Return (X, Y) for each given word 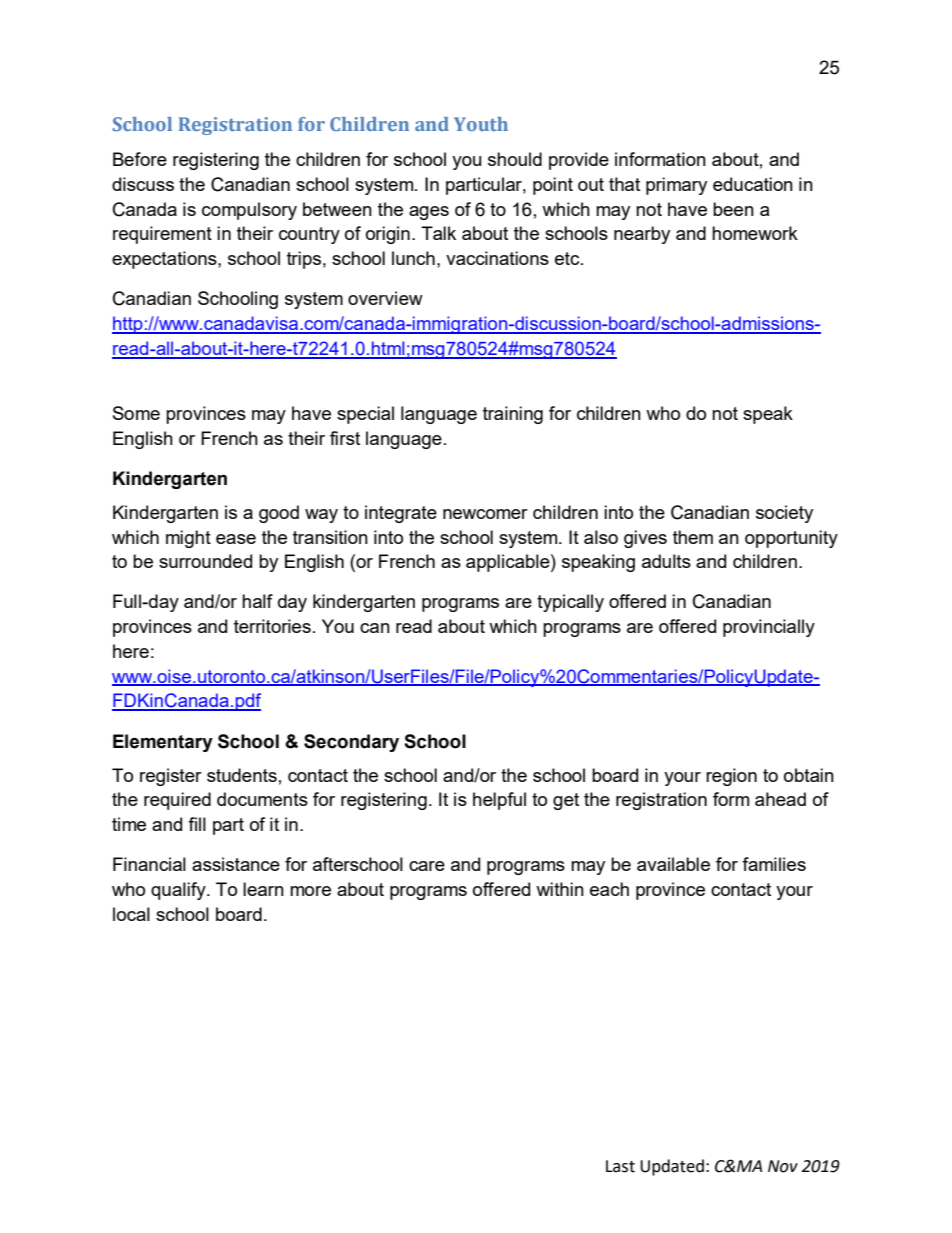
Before (140, 159)
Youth (481, 124)
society (784, 514)
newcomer (485, 514)
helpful (499, 801)
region (731, 777)
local (131, 914)
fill (197, 824)
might (188, 539)
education (753, 184)
